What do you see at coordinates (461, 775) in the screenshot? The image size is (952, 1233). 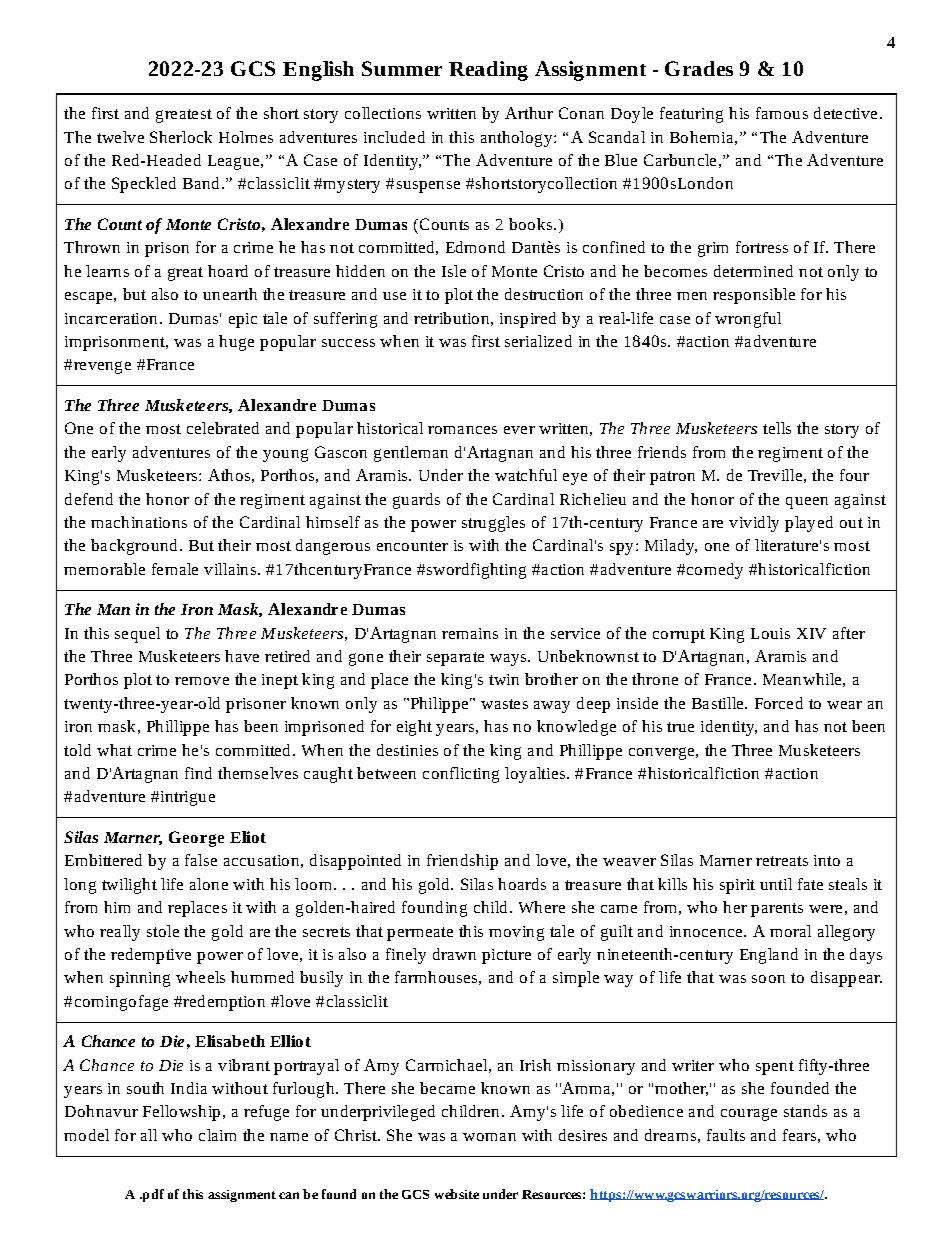 I see `conflicting` at bounding box center [461, 775].
